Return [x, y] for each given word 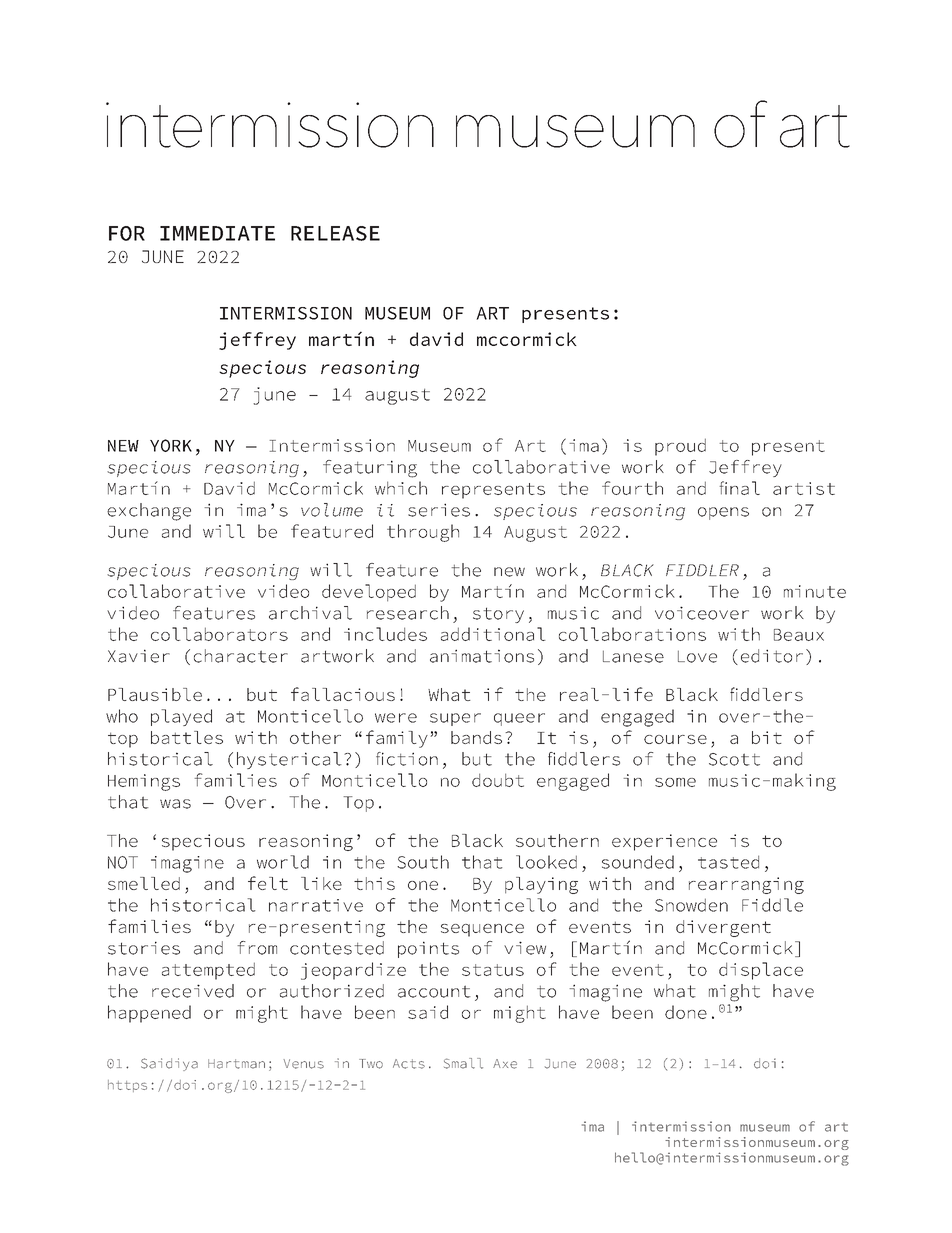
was [175, 804]
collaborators [219, 634]
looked [546, 862]
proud [680, 447]
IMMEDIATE [217, 233]
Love [697, 656]
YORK [171, 445]
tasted [728, 862]
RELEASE [335, 233]
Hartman [236, 1064]
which [401, 488]
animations [482, 656]
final [739, 488]
